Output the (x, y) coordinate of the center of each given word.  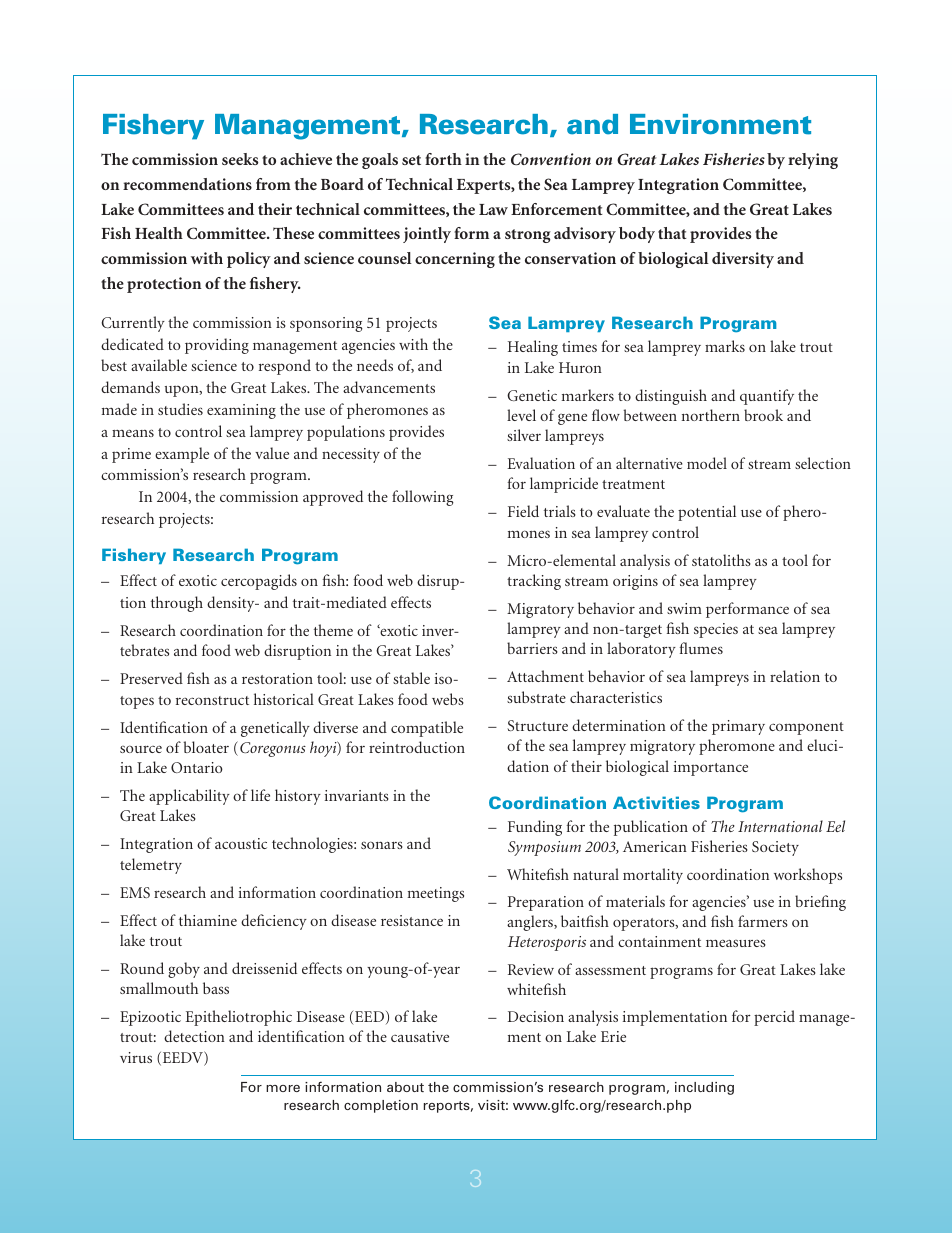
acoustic (241, 843)
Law (493, 209)
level (521, 415)
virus (136, 1057)
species (716, 630)
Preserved (151, 678)
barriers (532, 648)
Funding (535, 828)
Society (775, 848)
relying (813, 161)
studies (180, 409)
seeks (240, 159)
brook (763, 415)
